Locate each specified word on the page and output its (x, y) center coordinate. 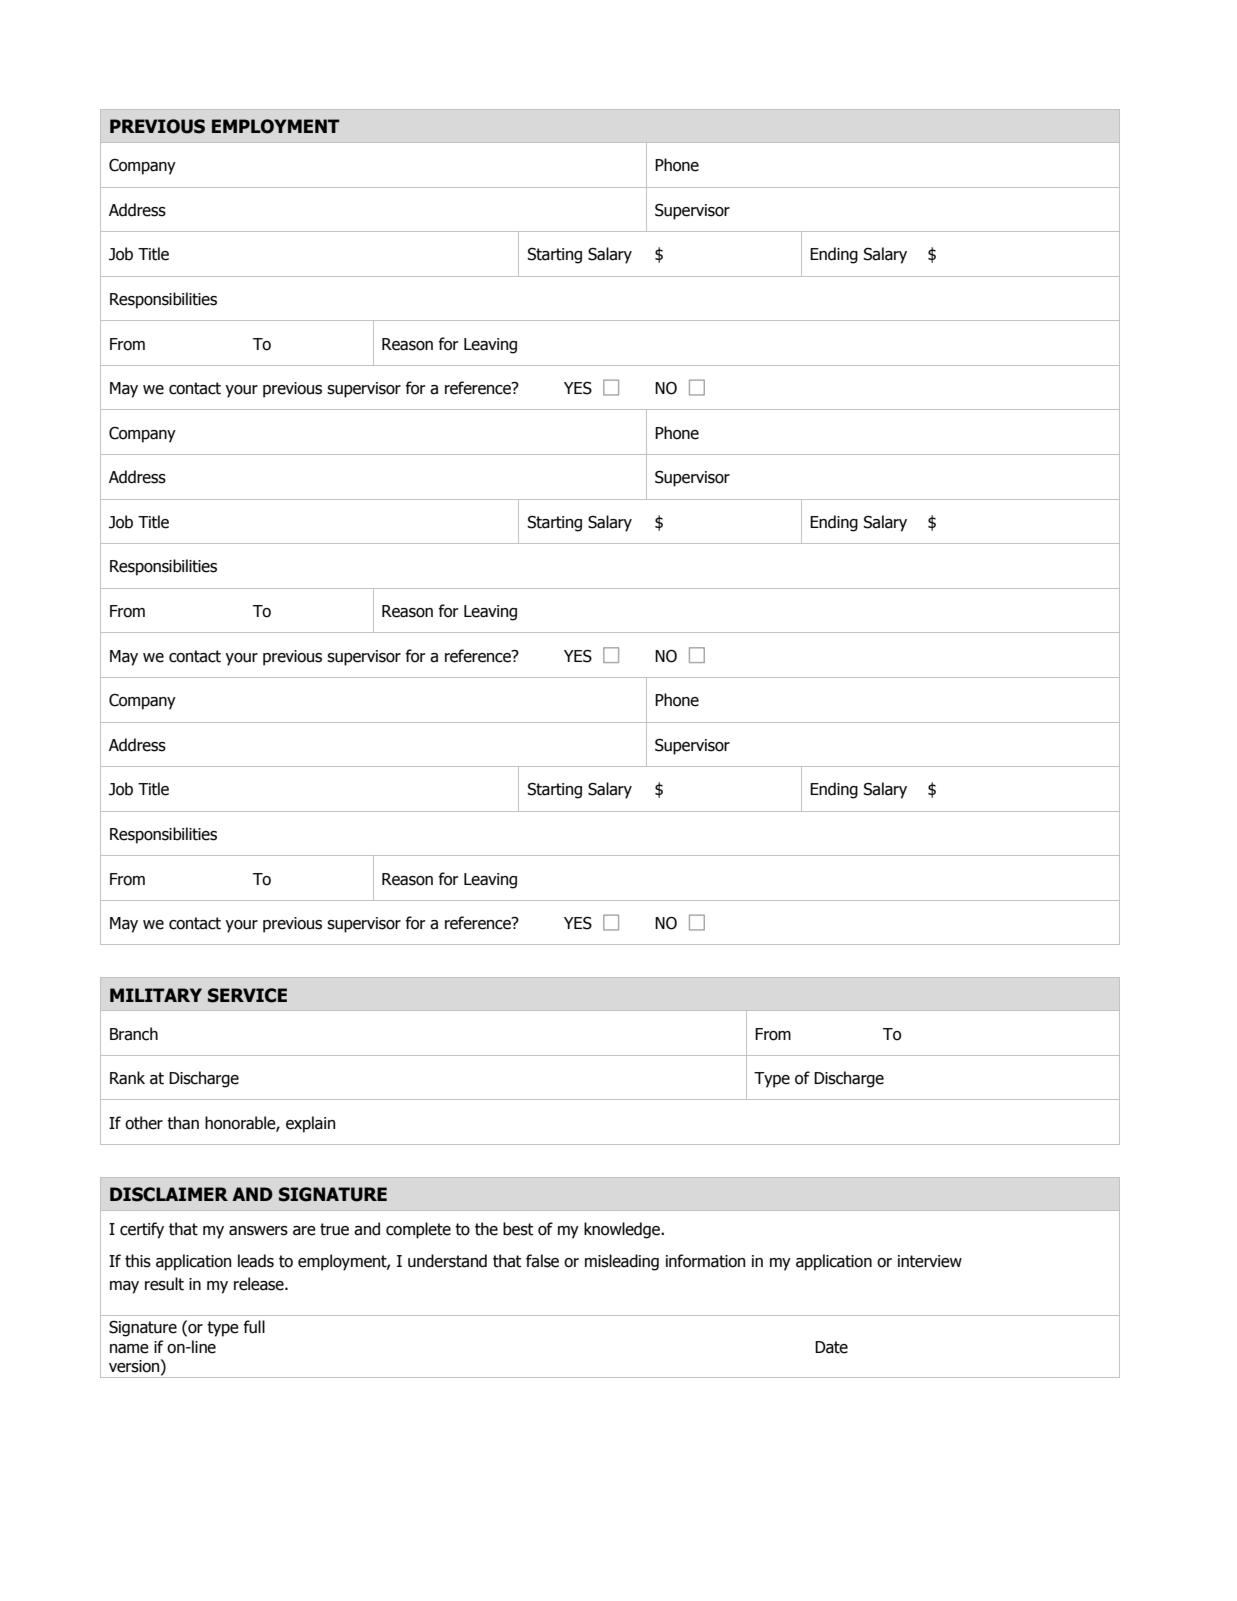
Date (831, 1347)
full (254, 1327)
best (518, 1229)
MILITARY (156, 995)
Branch (134, 1034)
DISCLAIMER (169, 1194)
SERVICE (247, 995)
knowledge (623, 1230)
